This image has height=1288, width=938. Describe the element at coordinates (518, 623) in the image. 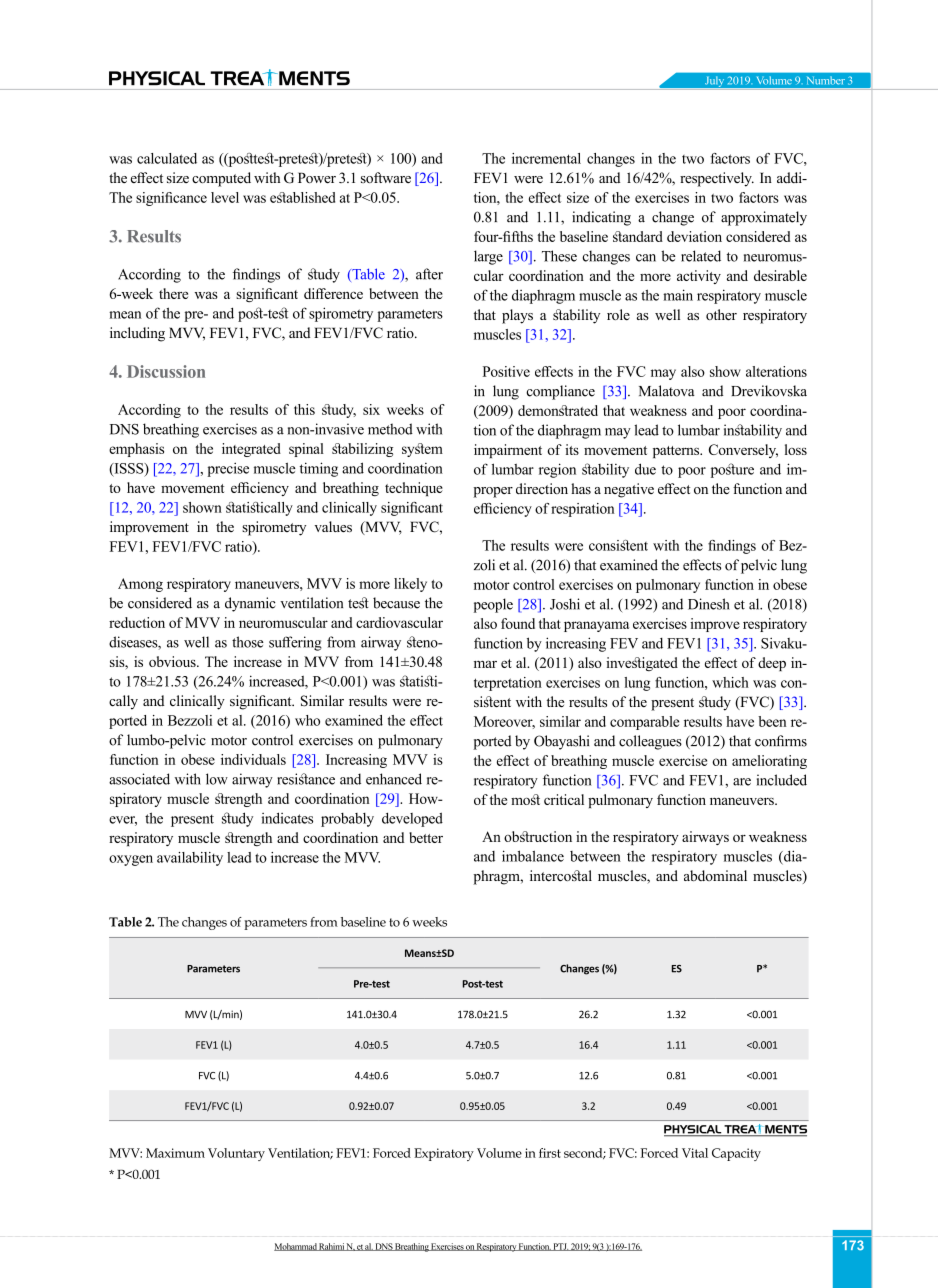

I see `found` at that location.
